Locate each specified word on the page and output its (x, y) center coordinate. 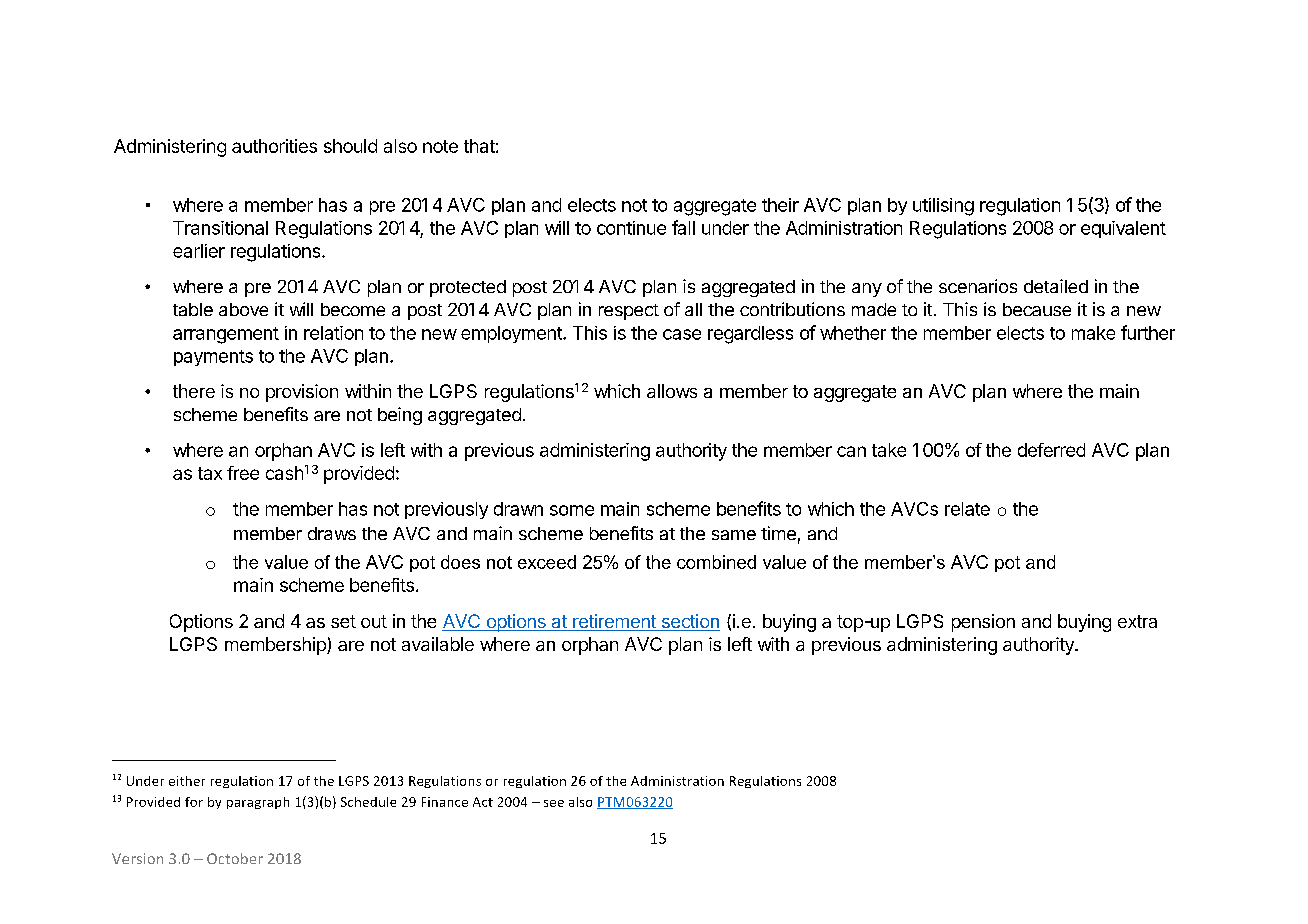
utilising (943, 207)
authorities (274, 146)
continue (631, 228)
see (554, 803)
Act (483, 802)
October (235, 858)
